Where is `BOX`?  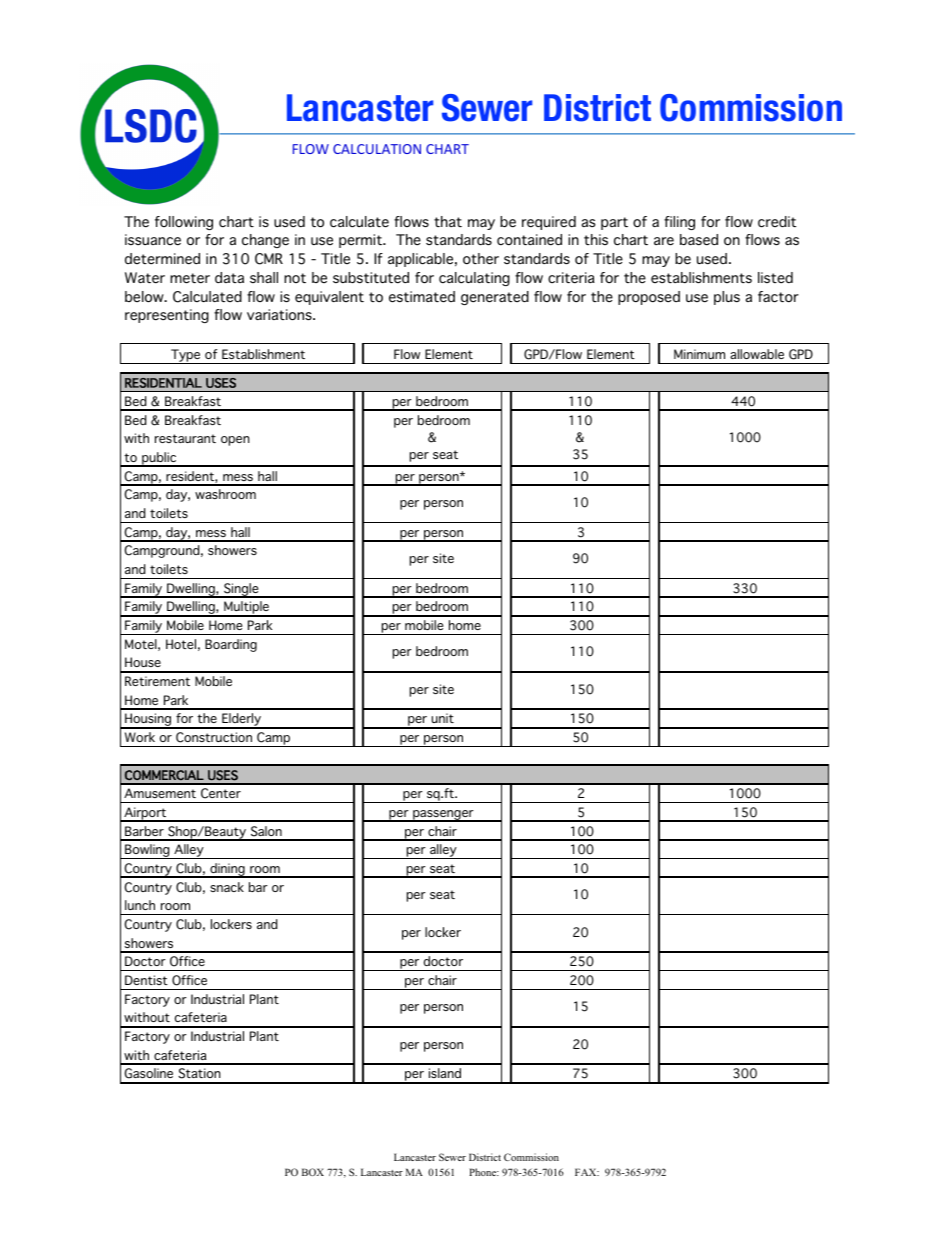
BOX is located at coordinates (313, 1172).
